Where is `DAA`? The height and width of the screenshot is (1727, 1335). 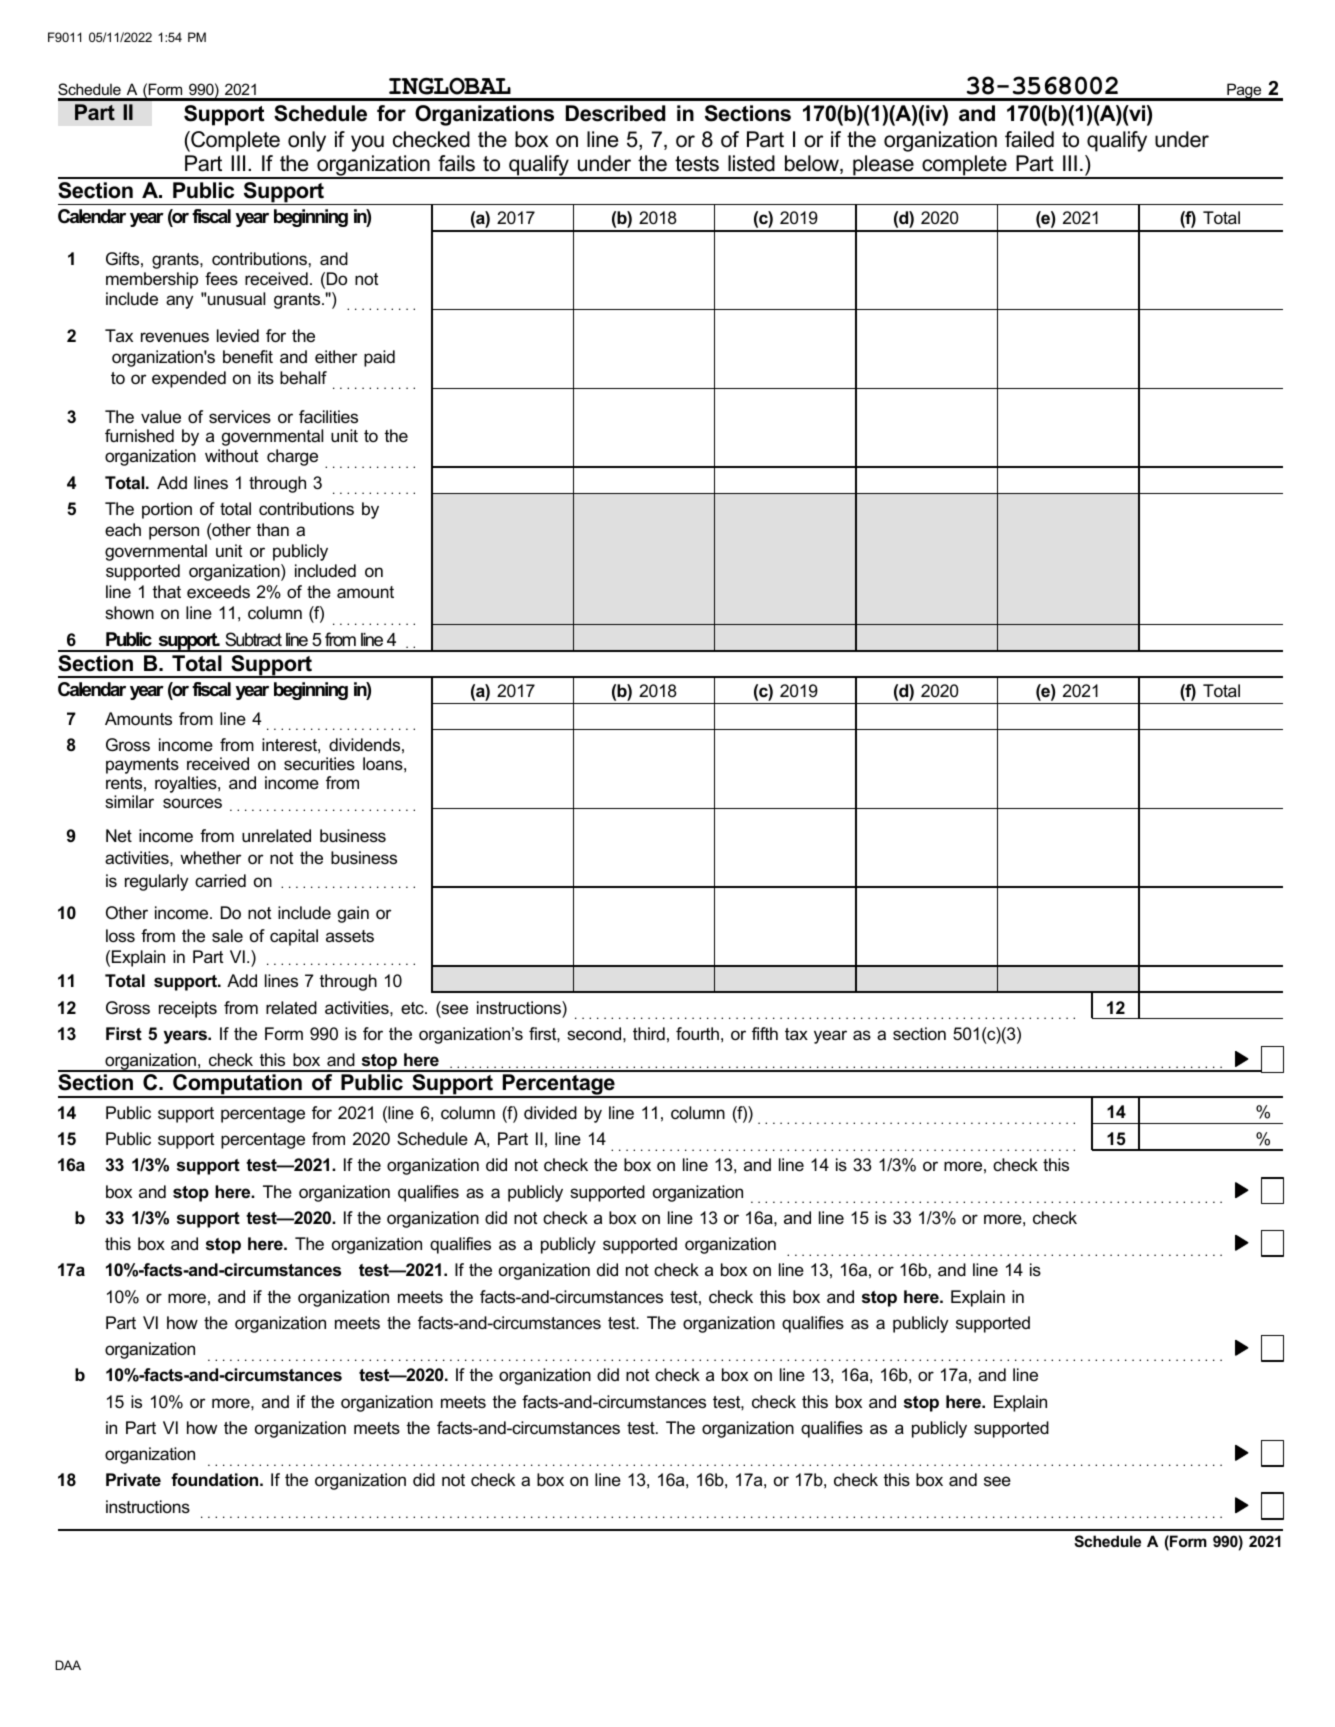 DAA is located at coordinates (68, 1665).
